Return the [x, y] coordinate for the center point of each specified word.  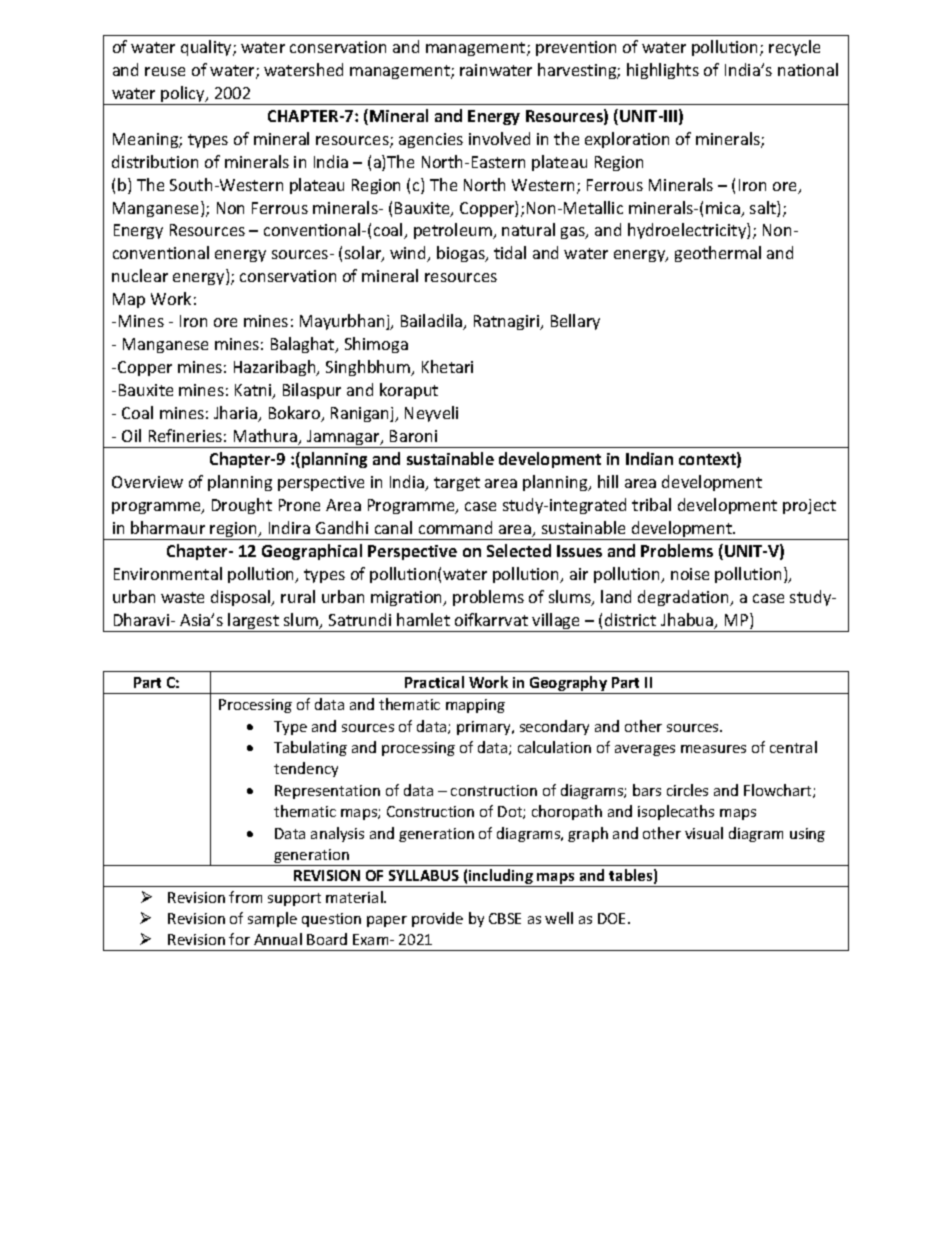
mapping [475, 706]
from [245, 897]
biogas [462, 254]
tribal [651, 504]
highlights [663, 71]
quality [207, 48]
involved [499, 138]
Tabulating [310, 748]
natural [528, 229]
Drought [242, 506]
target [457, 484]
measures [713, 749]
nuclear [140, 275]
